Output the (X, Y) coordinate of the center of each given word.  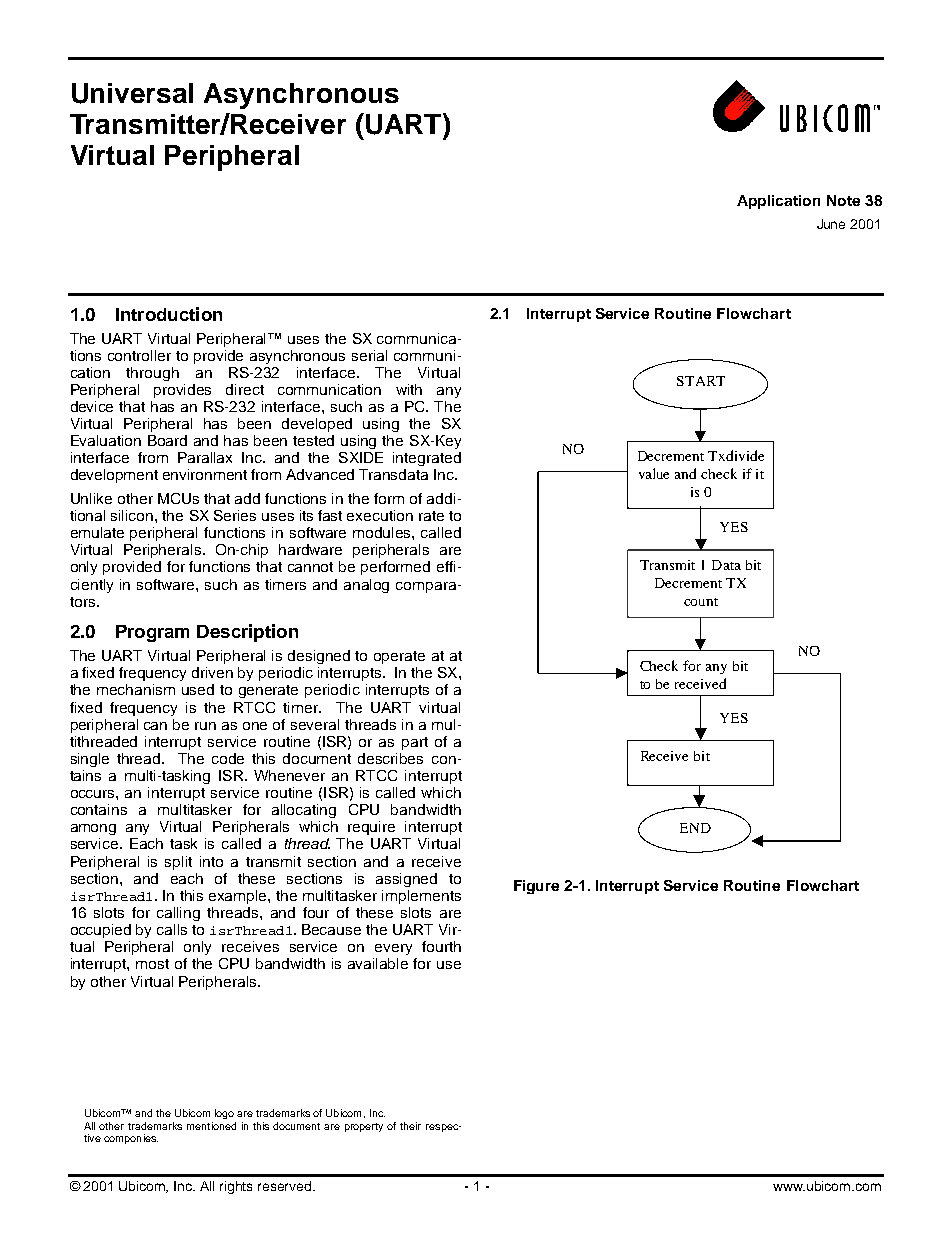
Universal (132, 93)
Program (152, 633)
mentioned (211, 1126)
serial (369, 355)
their (410, 1126)
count (701, 602)
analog (366, 586)
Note (843, 200)
